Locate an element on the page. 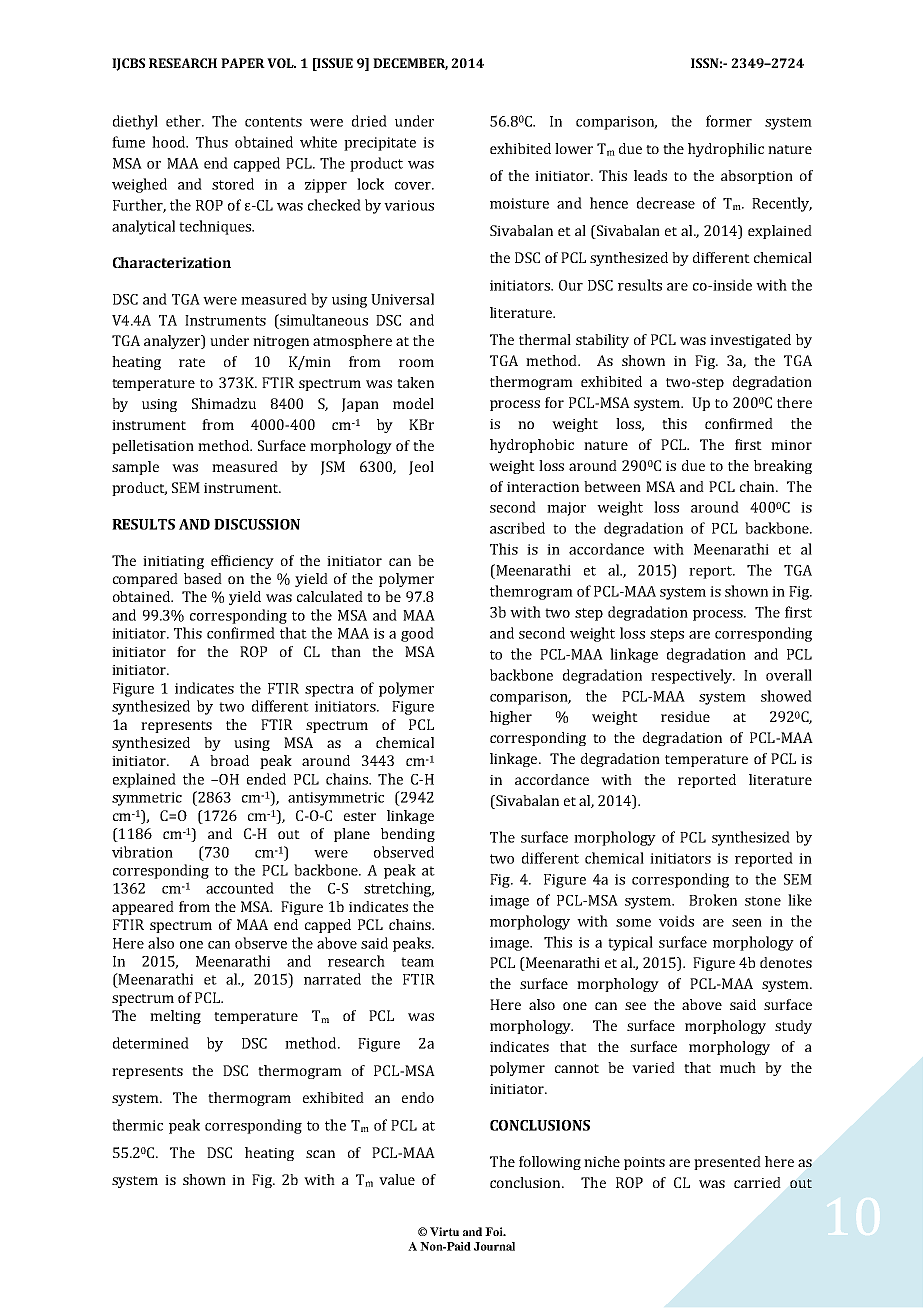 This page has height=1308, width=924. former is located at coordinates (729, 121).
